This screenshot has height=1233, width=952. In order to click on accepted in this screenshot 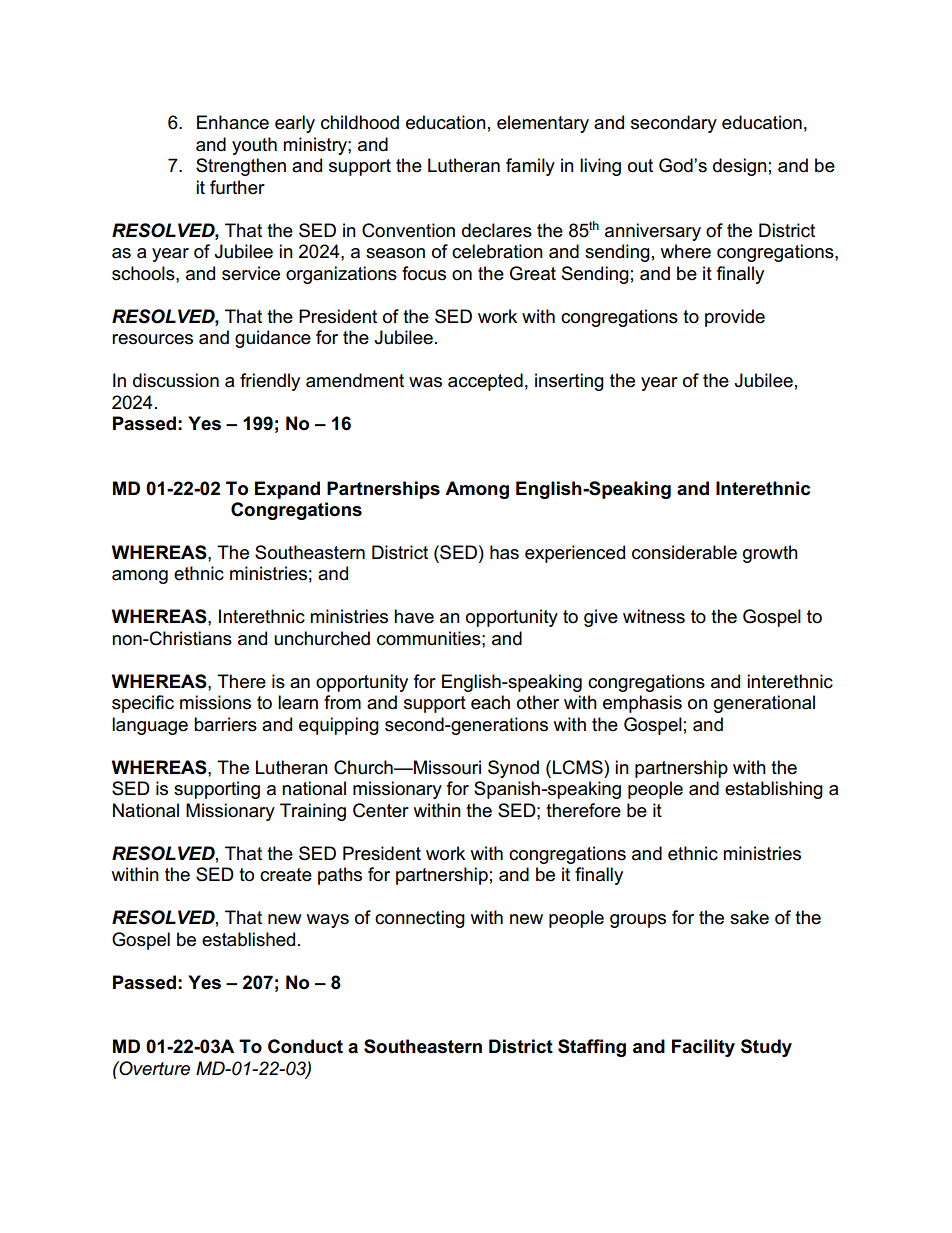, I will do `click(485, 382)`.
